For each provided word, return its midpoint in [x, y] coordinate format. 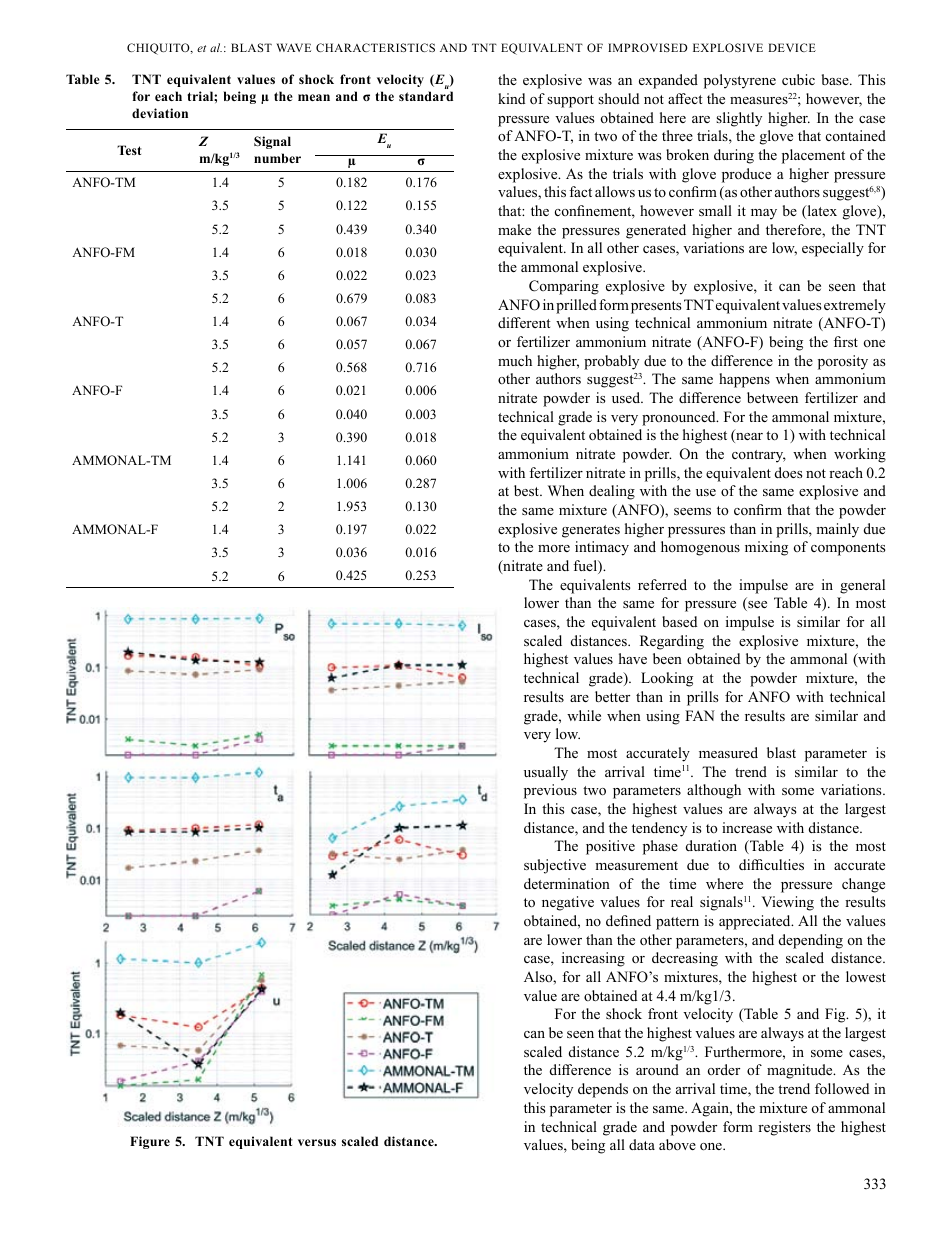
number [277, 158]
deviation [160, 113]
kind [511, 98]
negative [568, 903]
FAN [700, 715]
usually [546, 773]
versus [317, 1142]
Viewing [788, 903]
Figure [150, 1142]
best [528, 490]
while [584, 715]
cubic [798, 79]
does [788, 472]
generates [591, 531]
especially [833, 249]
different [524, 322]
